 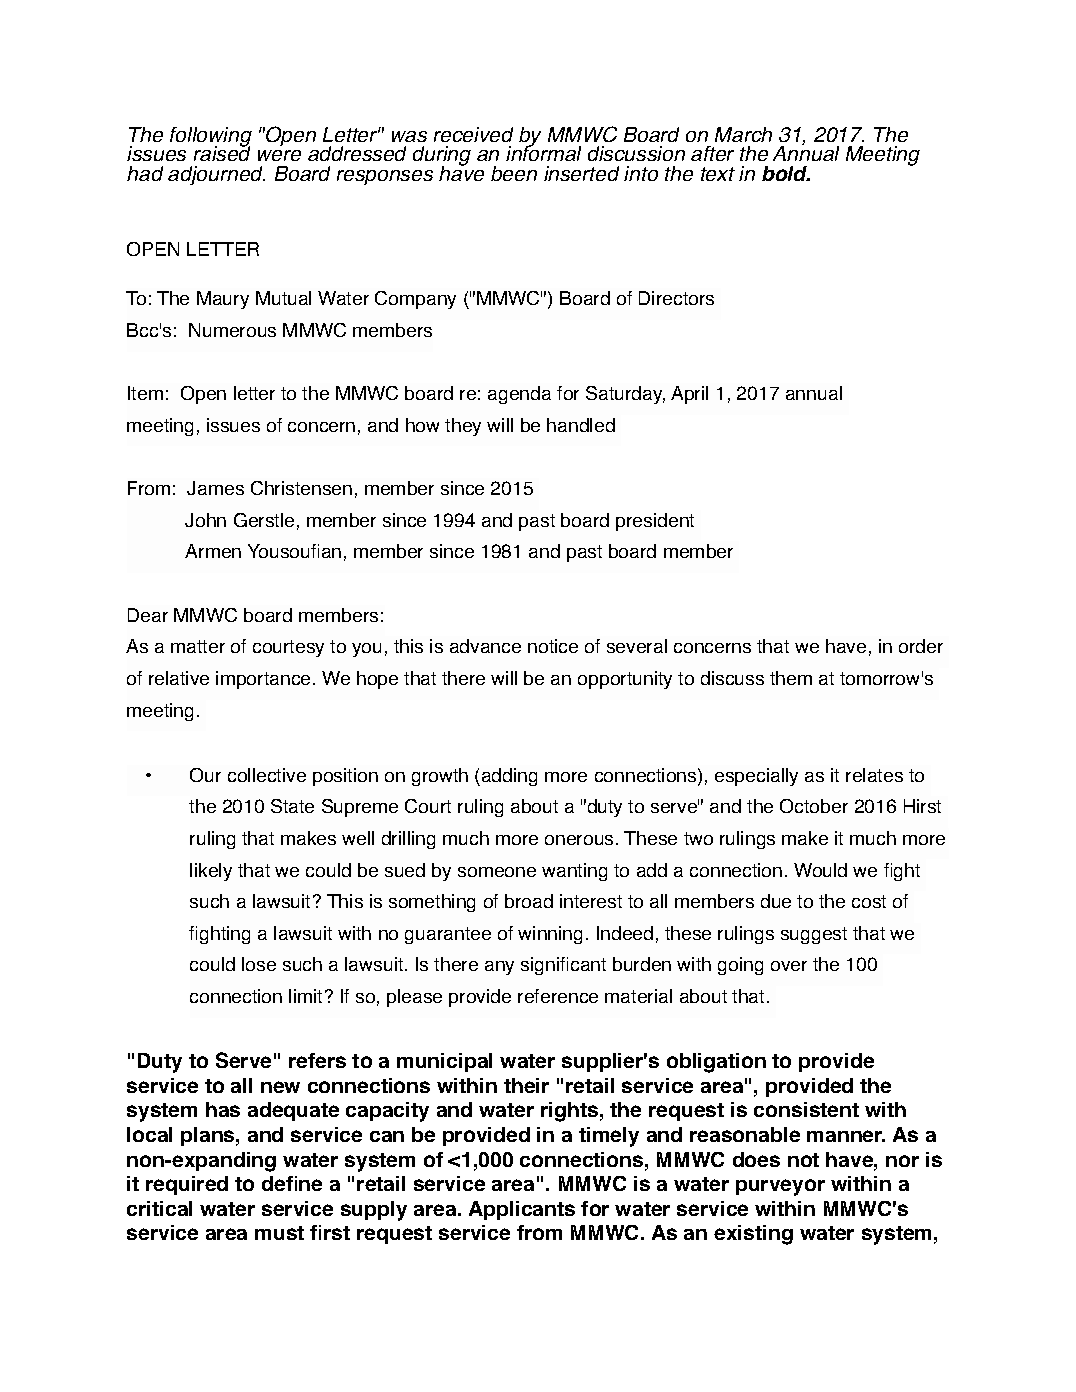 What do you see at coordinates (522, 1210) in the screenshot?
I see `Applicants` at bounding box center [522, 1210].
